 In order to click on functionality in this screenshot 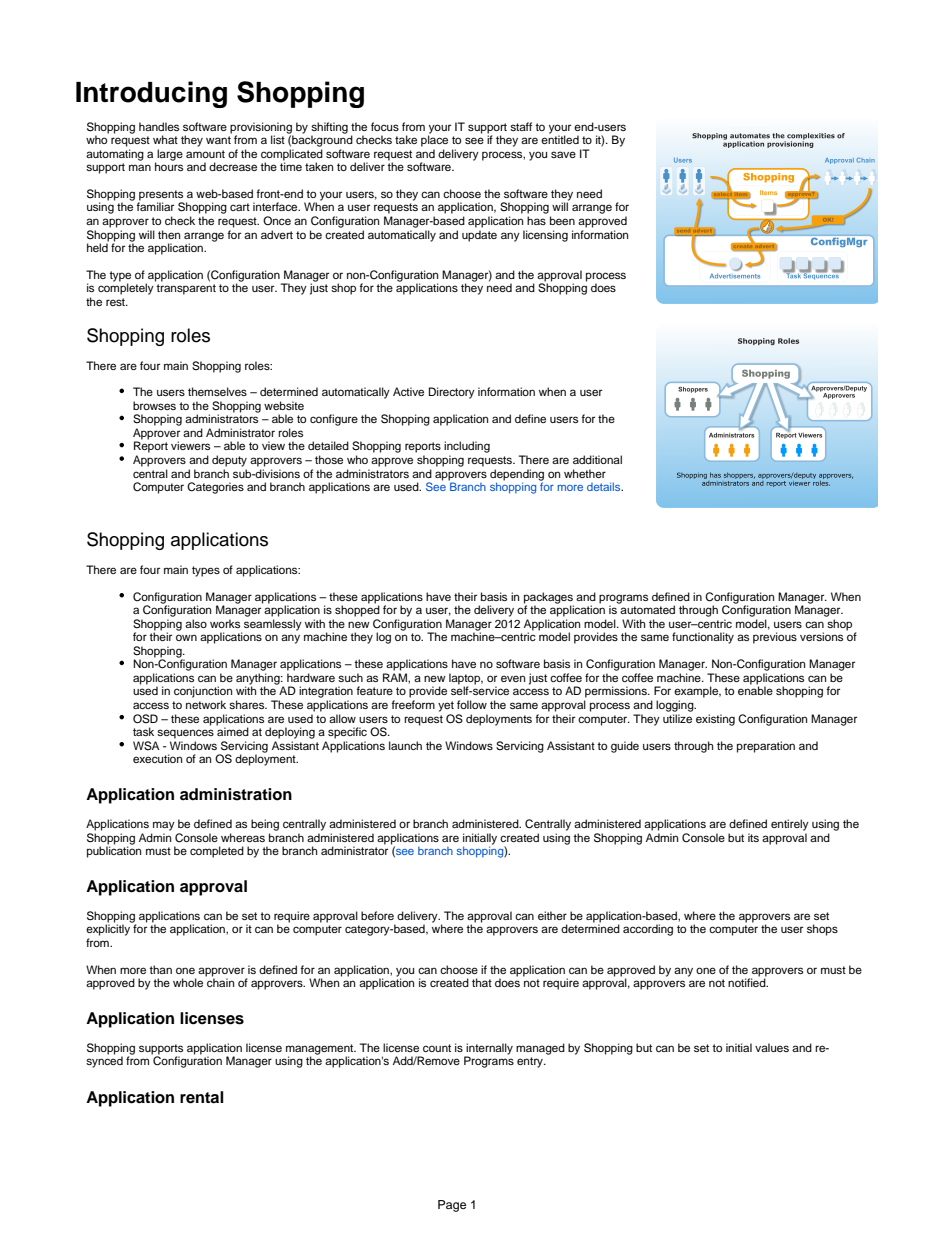, I will do `click(703, 638)`.
